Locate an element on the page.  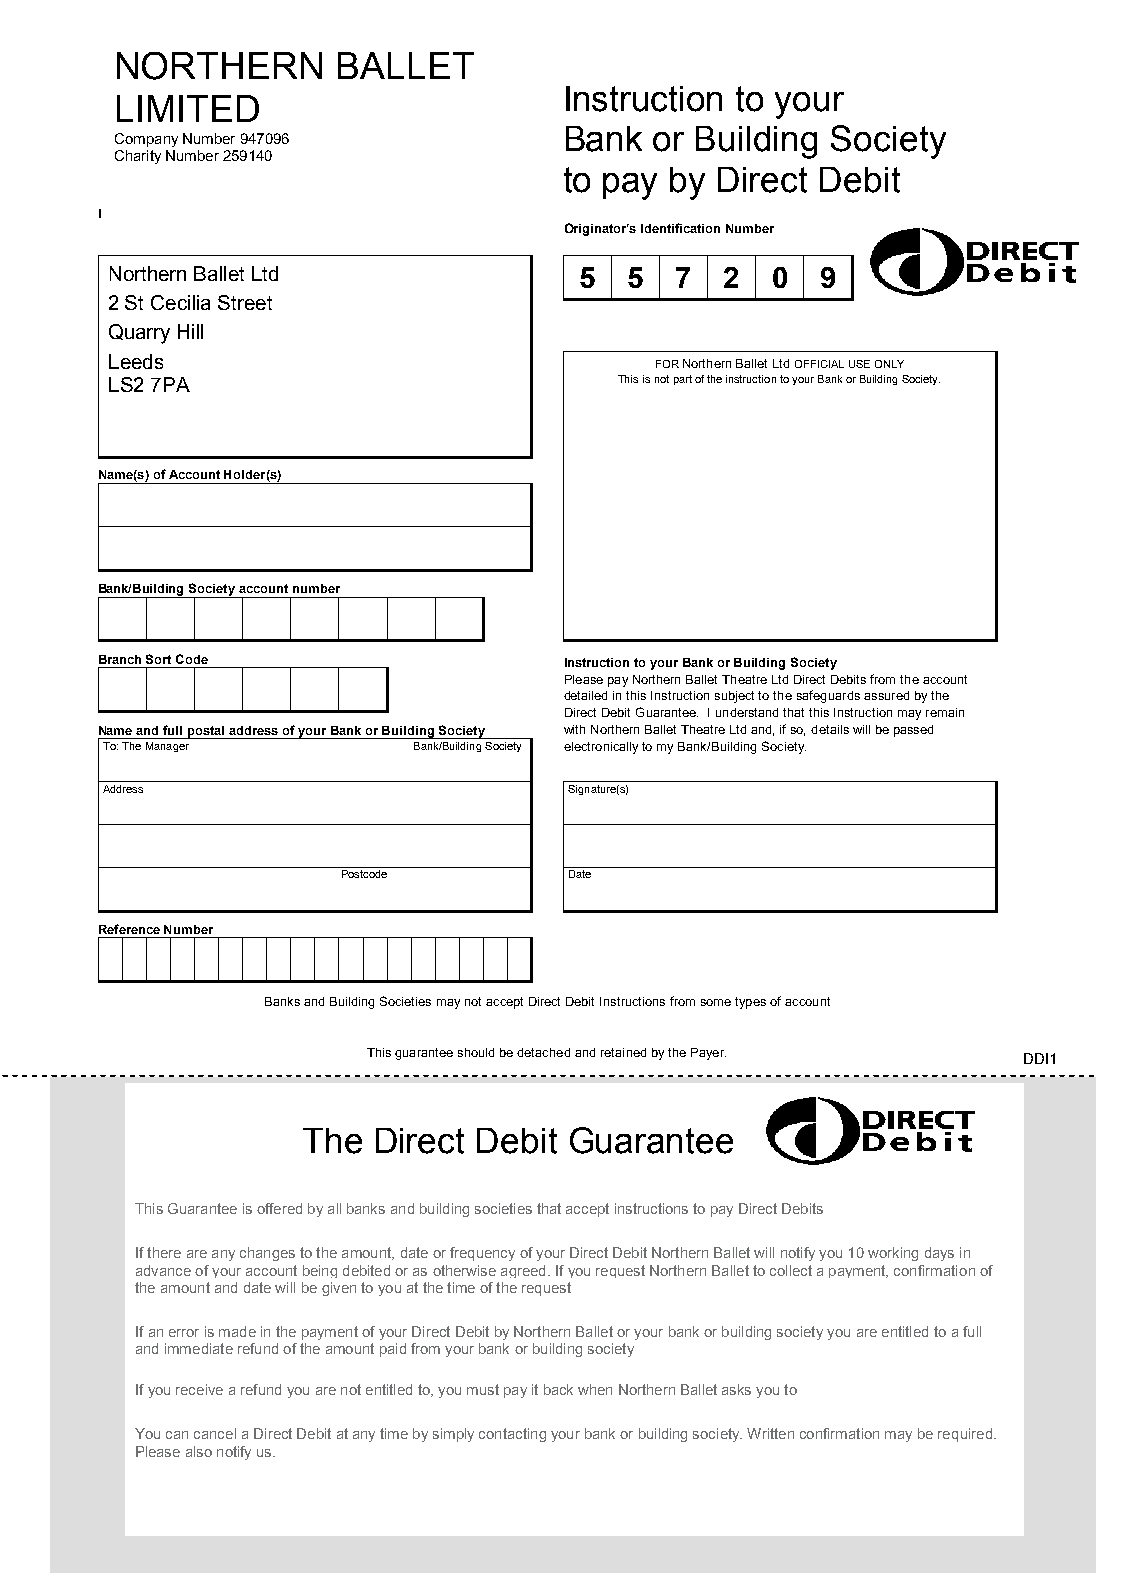
back is located at coordinates (558, 1389).
